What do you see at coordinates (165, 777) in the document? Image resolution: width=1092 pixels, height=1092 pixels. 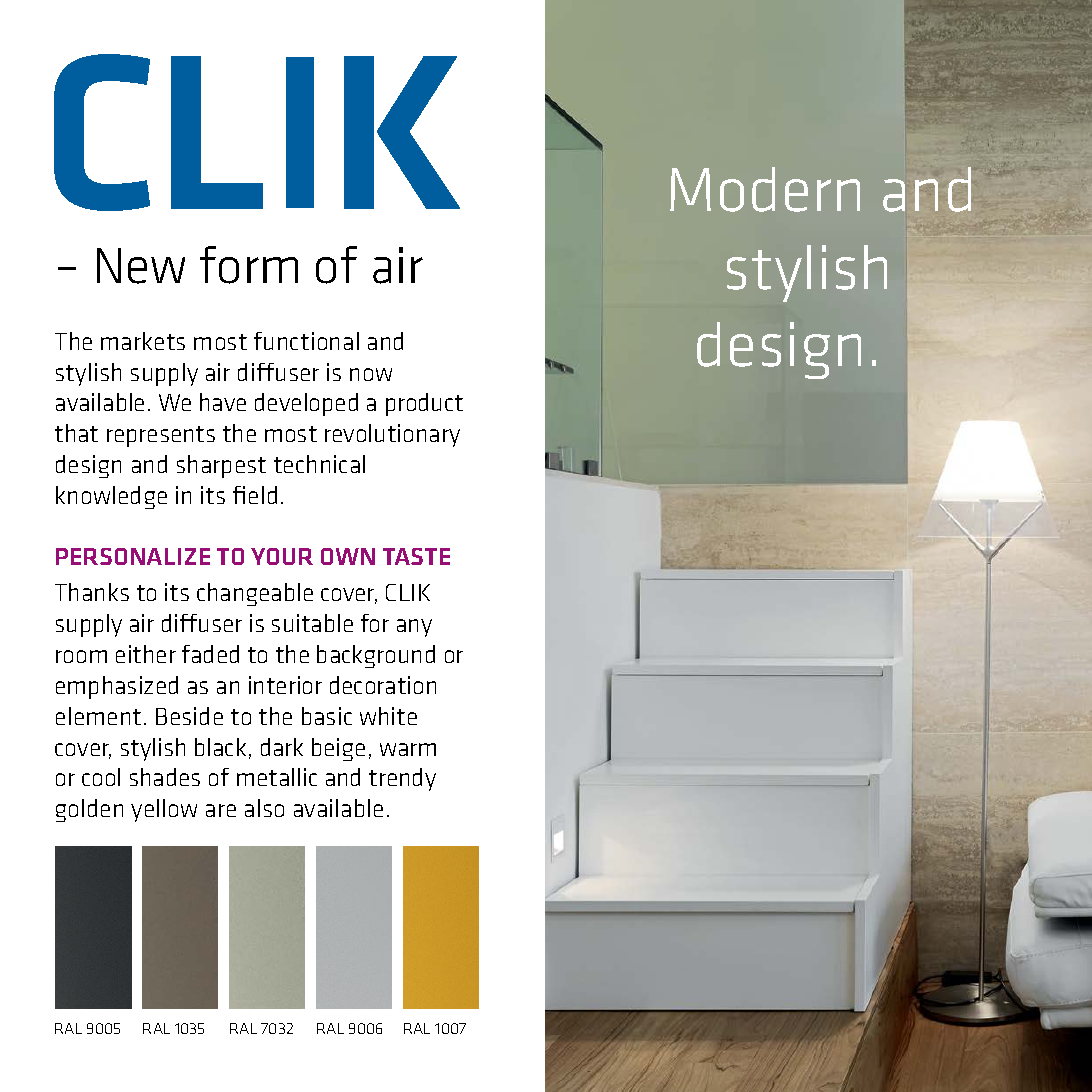 I see `shades` at bounding box center [165, 777].
